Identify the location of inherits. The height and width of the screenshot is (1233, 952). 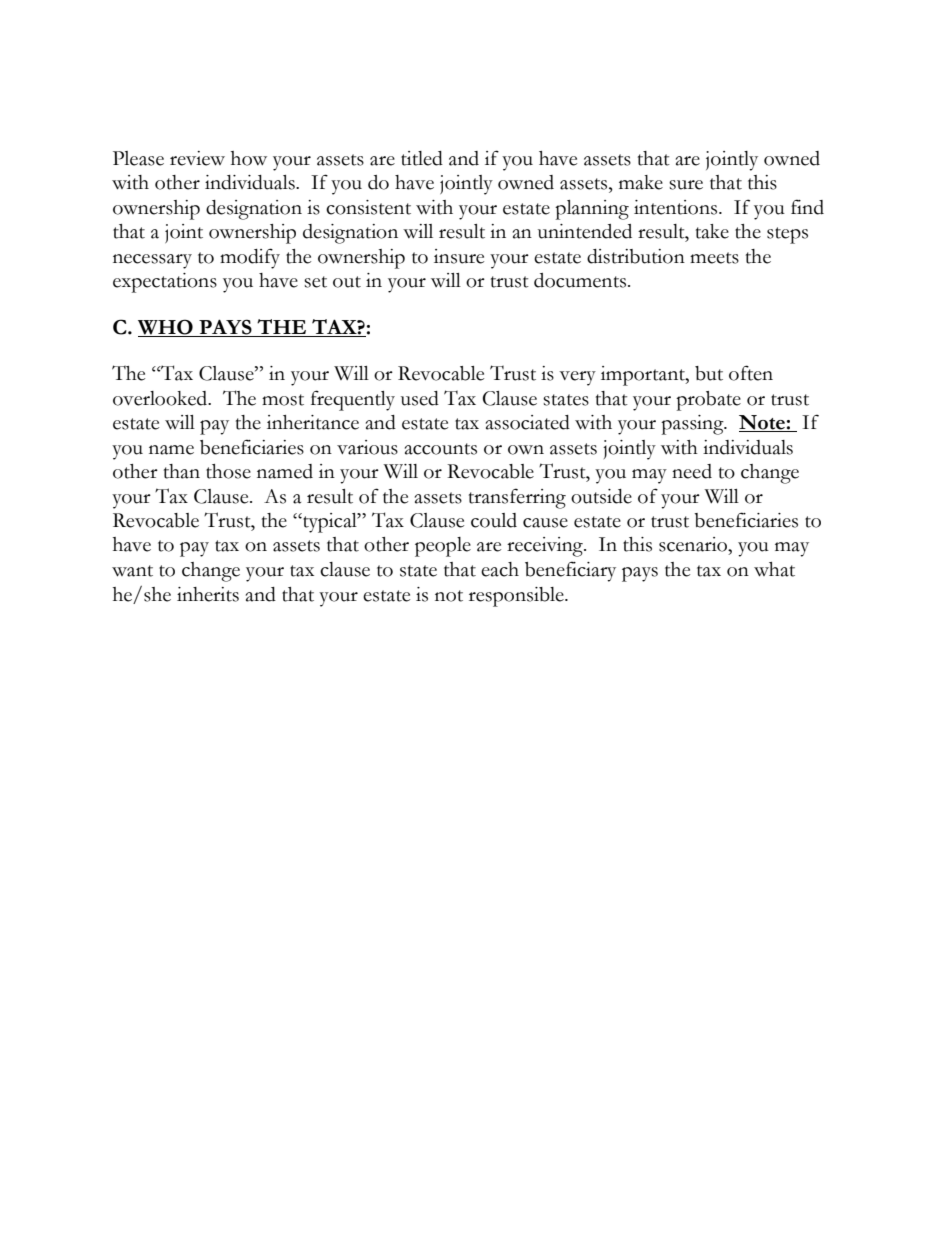
(208, 594).
